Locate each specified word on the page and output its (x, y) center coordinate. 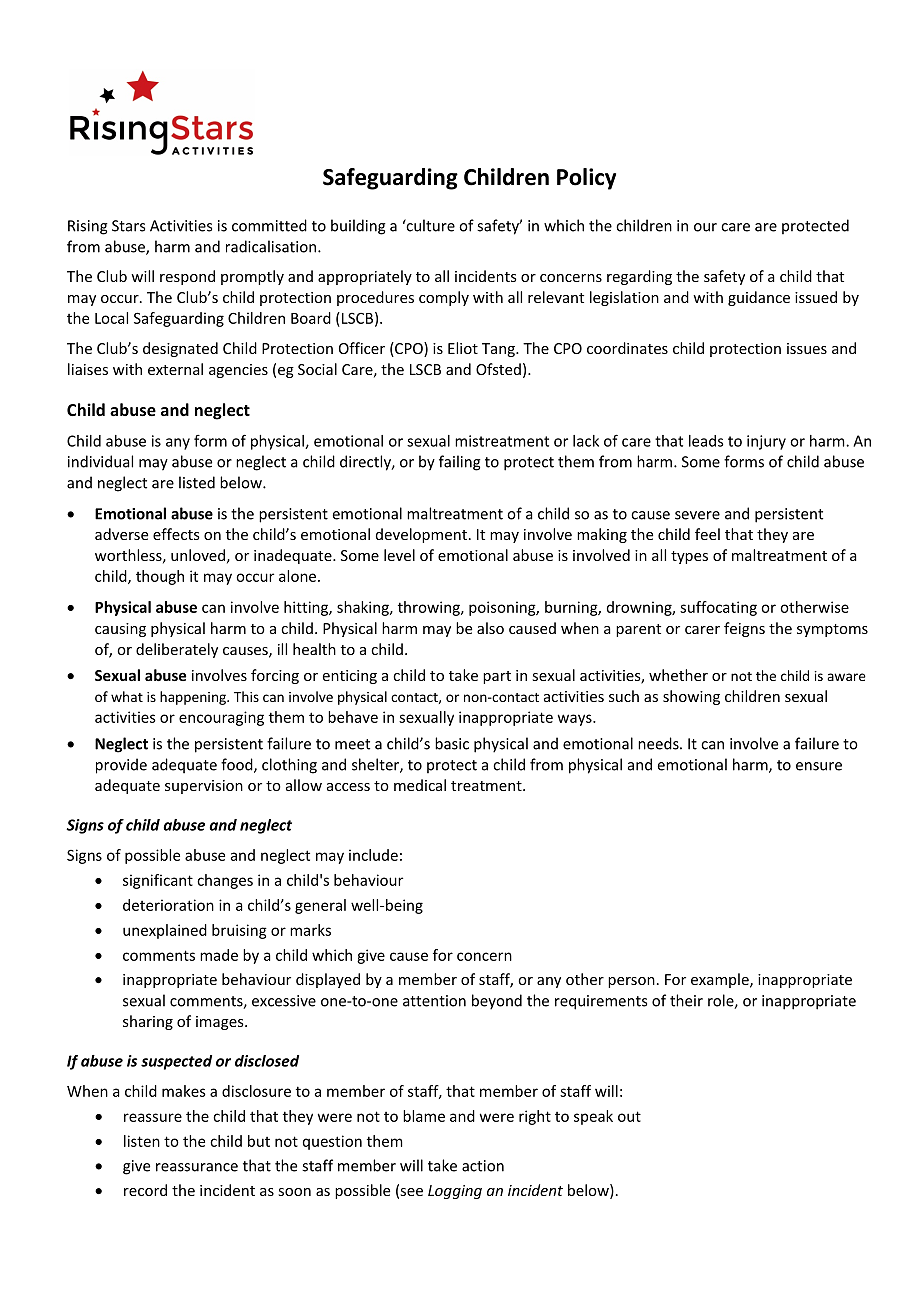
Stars (128, 226)
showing (691, 697)
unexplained (165, 931)
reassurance (197, 1167)
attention (434, 1001)
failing (460, 463)
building (358, 227)
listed (197, 482)
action (483, 1166)
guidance (759, 298)
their (686, 1000)
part (497, 677)
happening (194, 698)
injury (766, 442)
